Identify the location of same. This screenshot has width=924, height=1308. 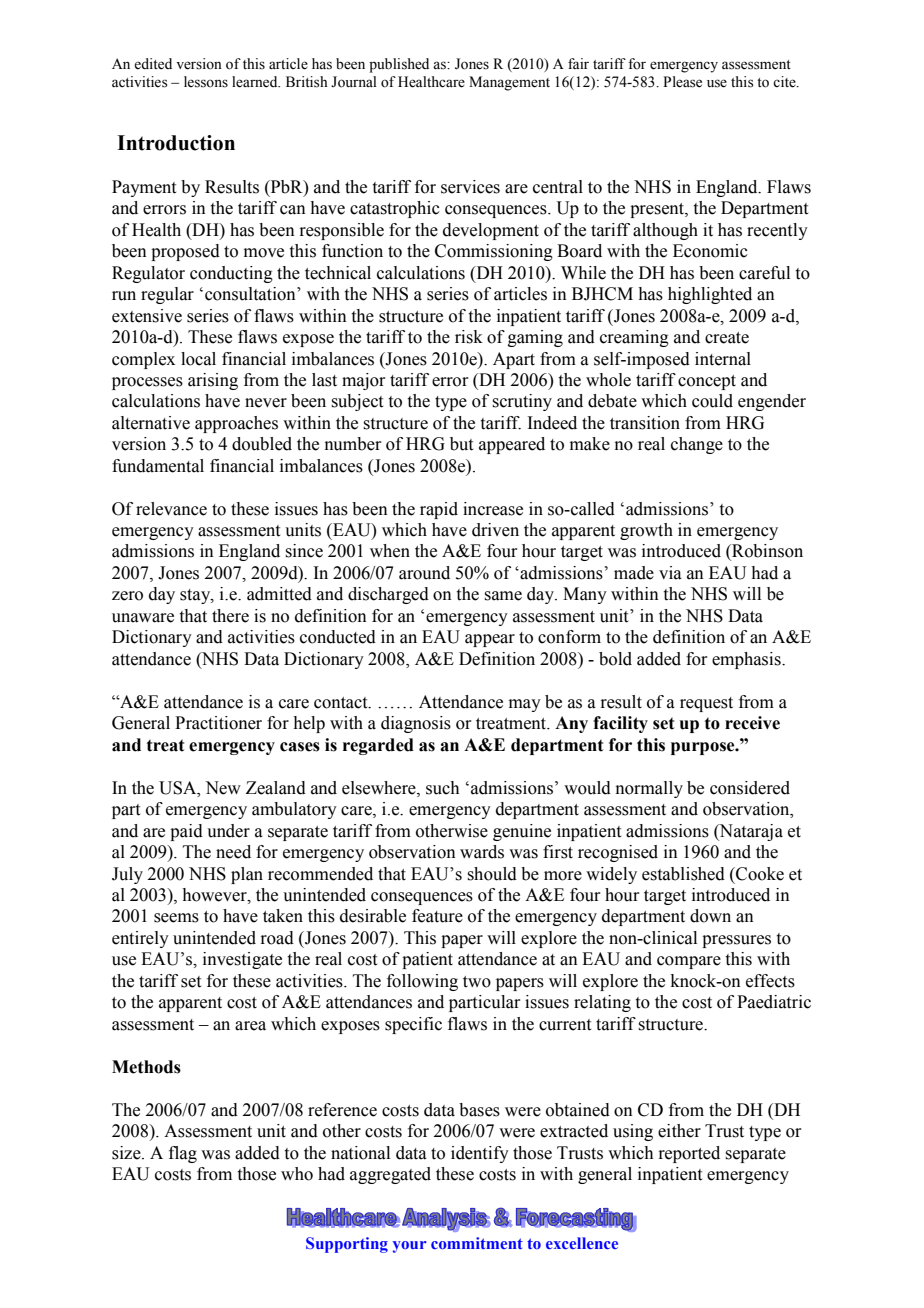
(503, 596).
